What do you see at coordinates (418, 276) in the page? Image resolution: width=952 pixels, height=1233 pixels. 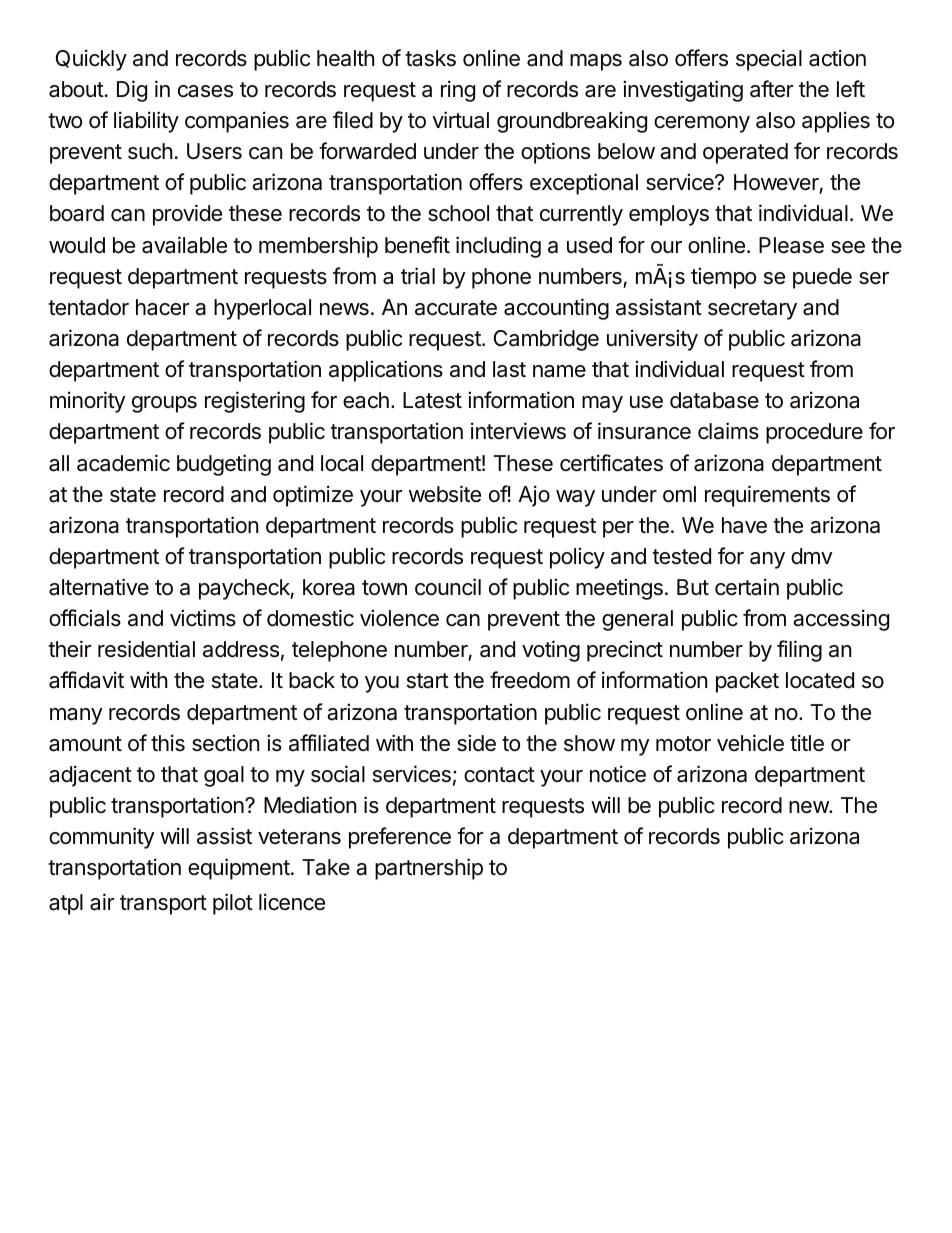 I see `trial` at bounding box center [418, 276].
